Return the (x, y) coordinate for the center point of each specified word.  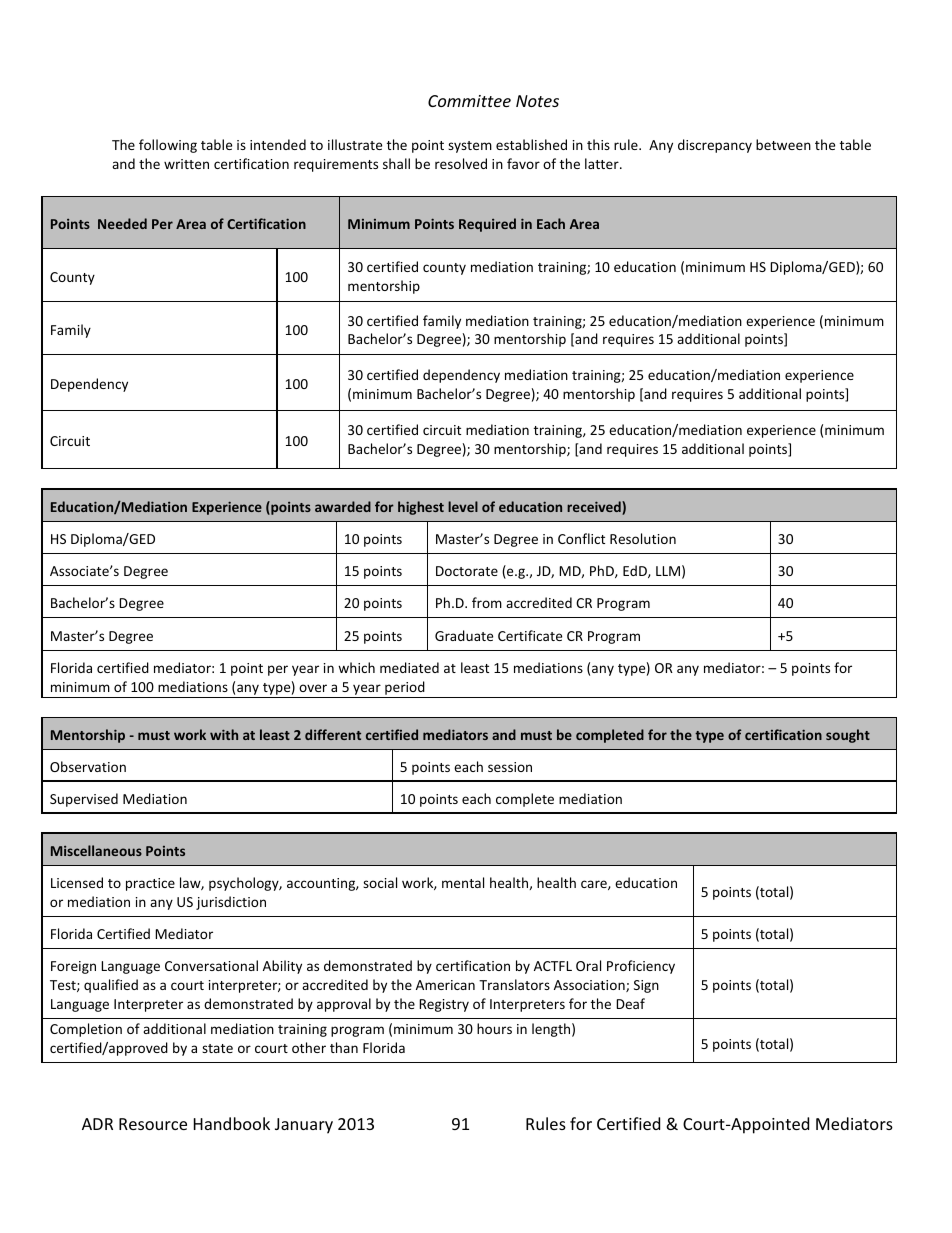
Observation (88, 766)
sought (848, 736)
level (463, 506)
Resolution (643, 538)
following (168, 146)
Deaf (630, 1003)
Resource (153, 1124)
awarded (343, 506)
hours (494, 1028)
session (510, 767)
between (783, 144)
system (470, 147)
